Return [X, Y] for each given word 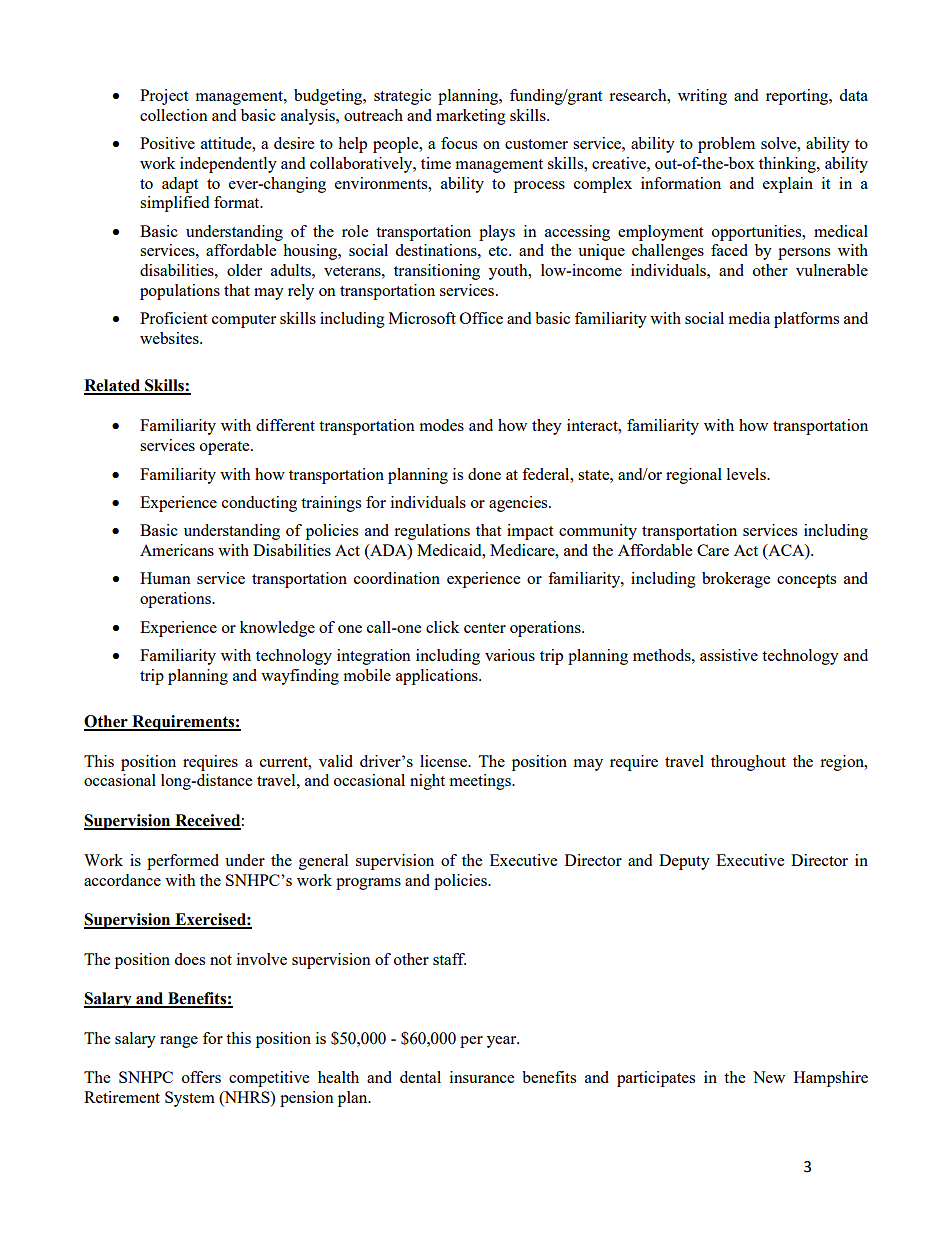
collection [174, 115]
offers [201, 1077]
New [769, 1077]
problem [726, 145]
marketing [471, 117]
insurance [482, 1077]
